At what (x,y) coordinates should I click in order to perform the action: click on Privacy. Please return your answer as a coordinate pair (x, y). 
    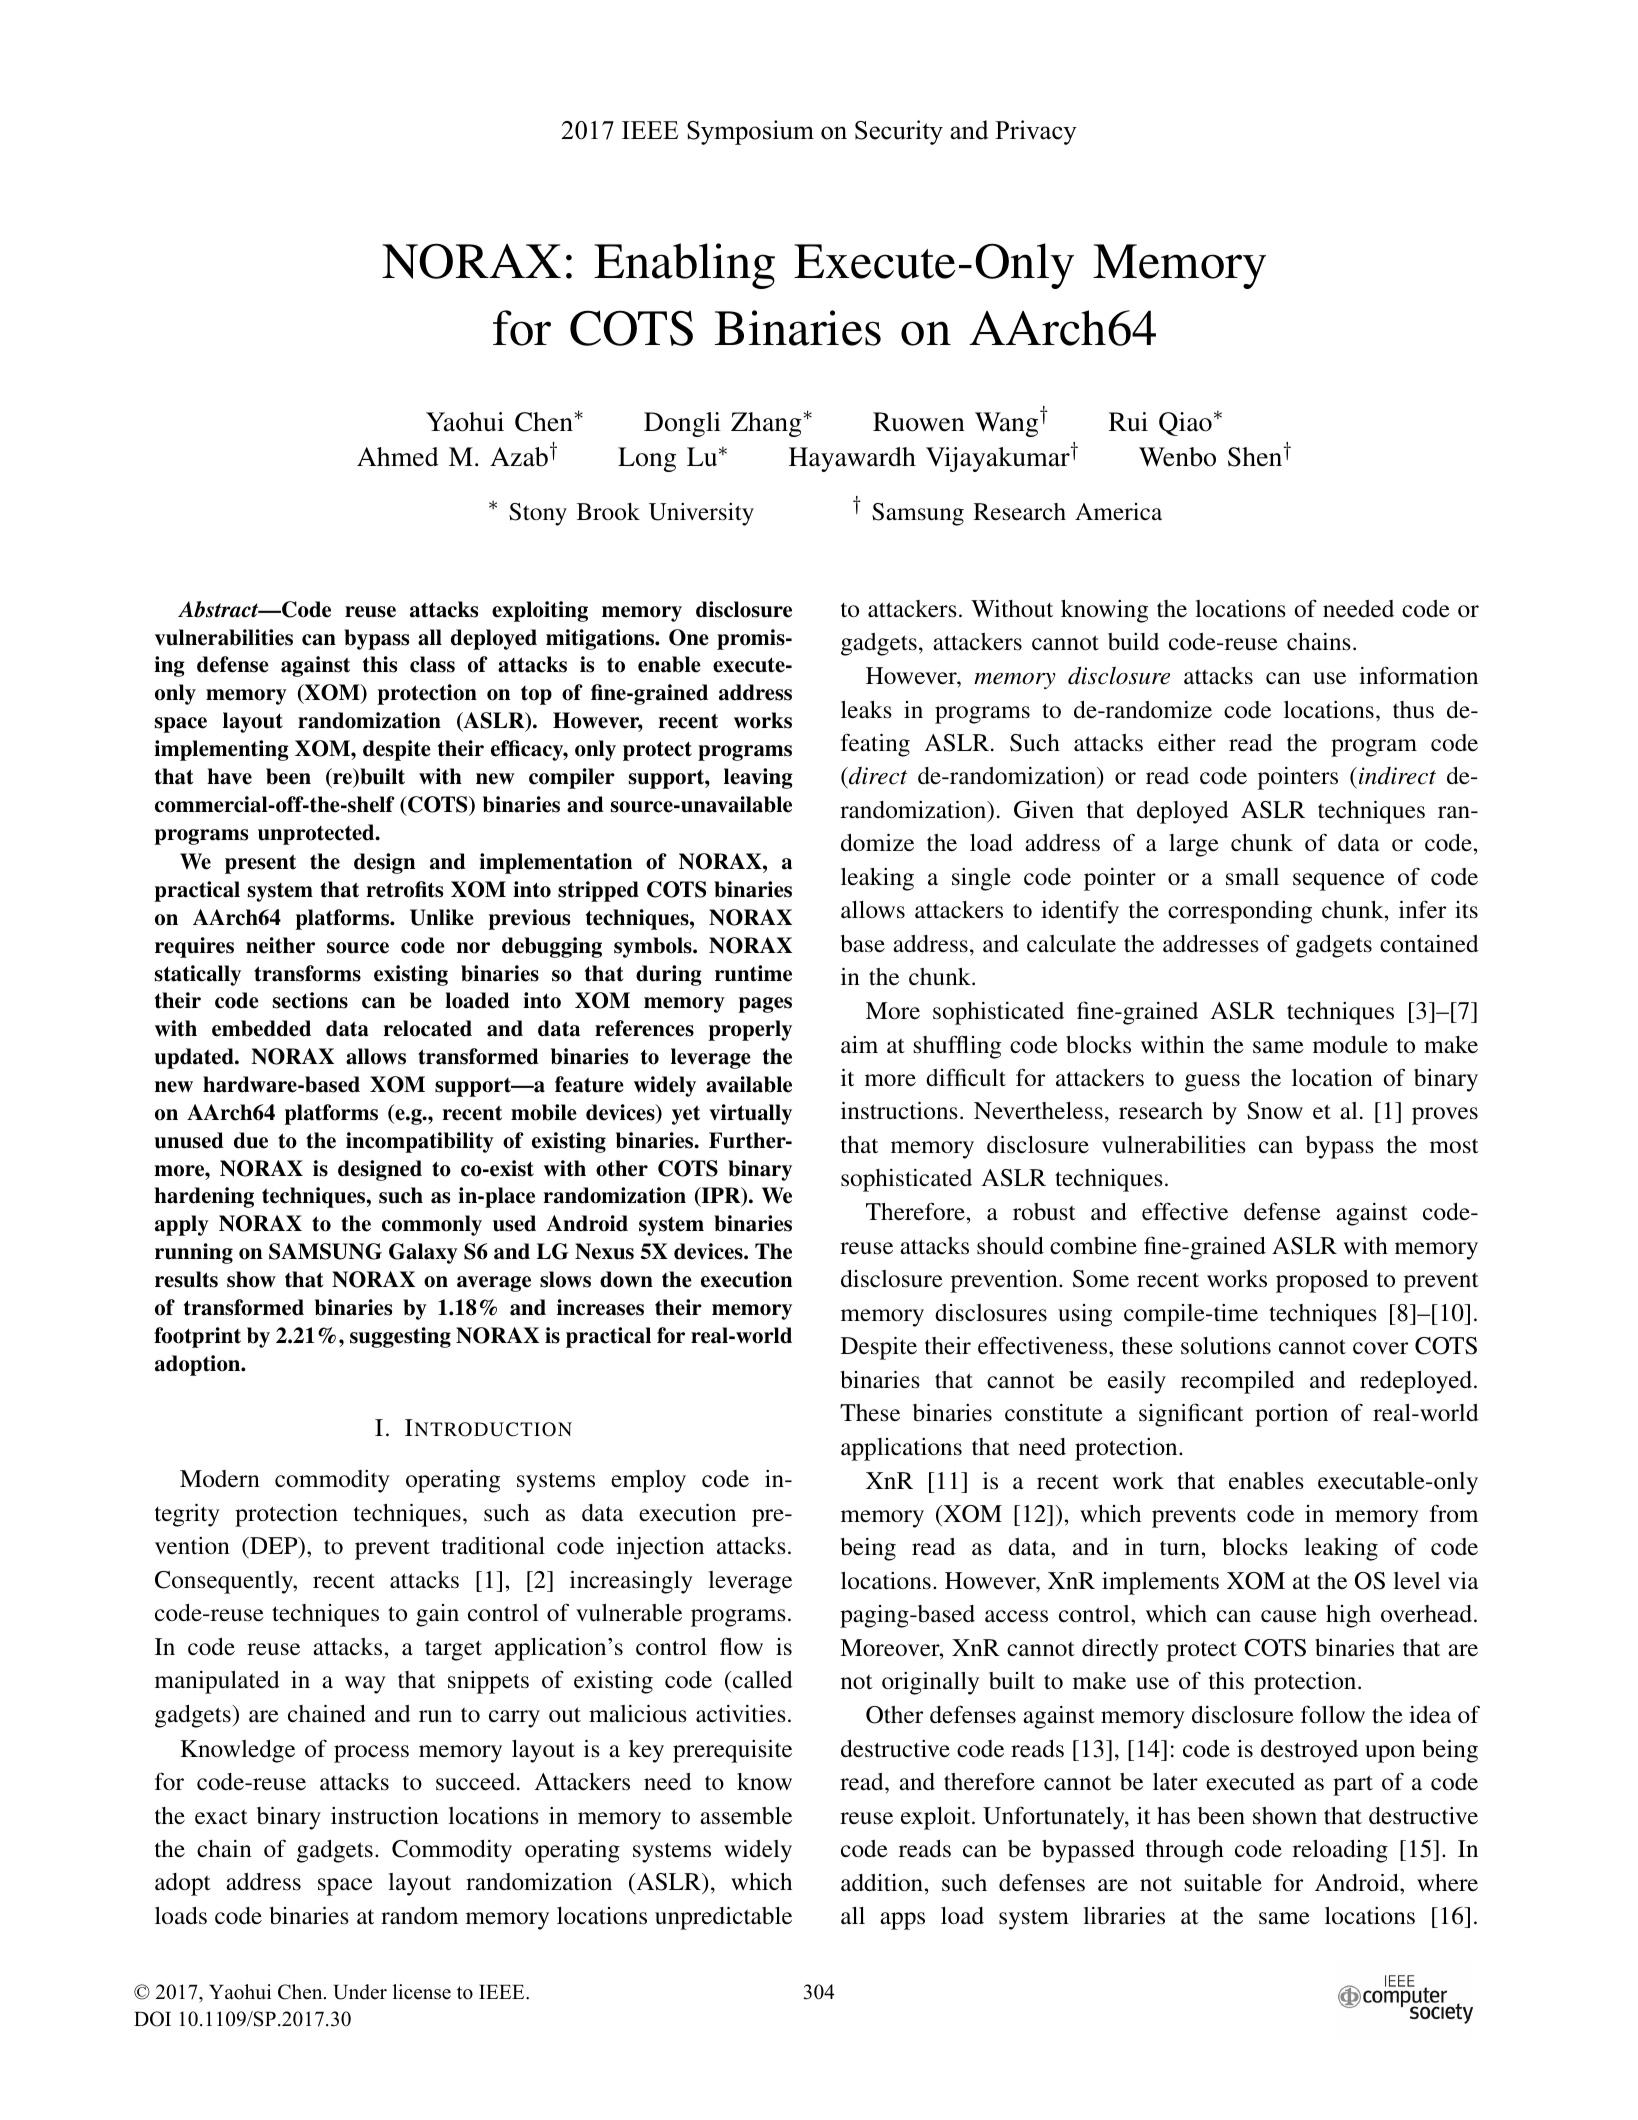
    Looking at the image, I should click on (1036, 132).
